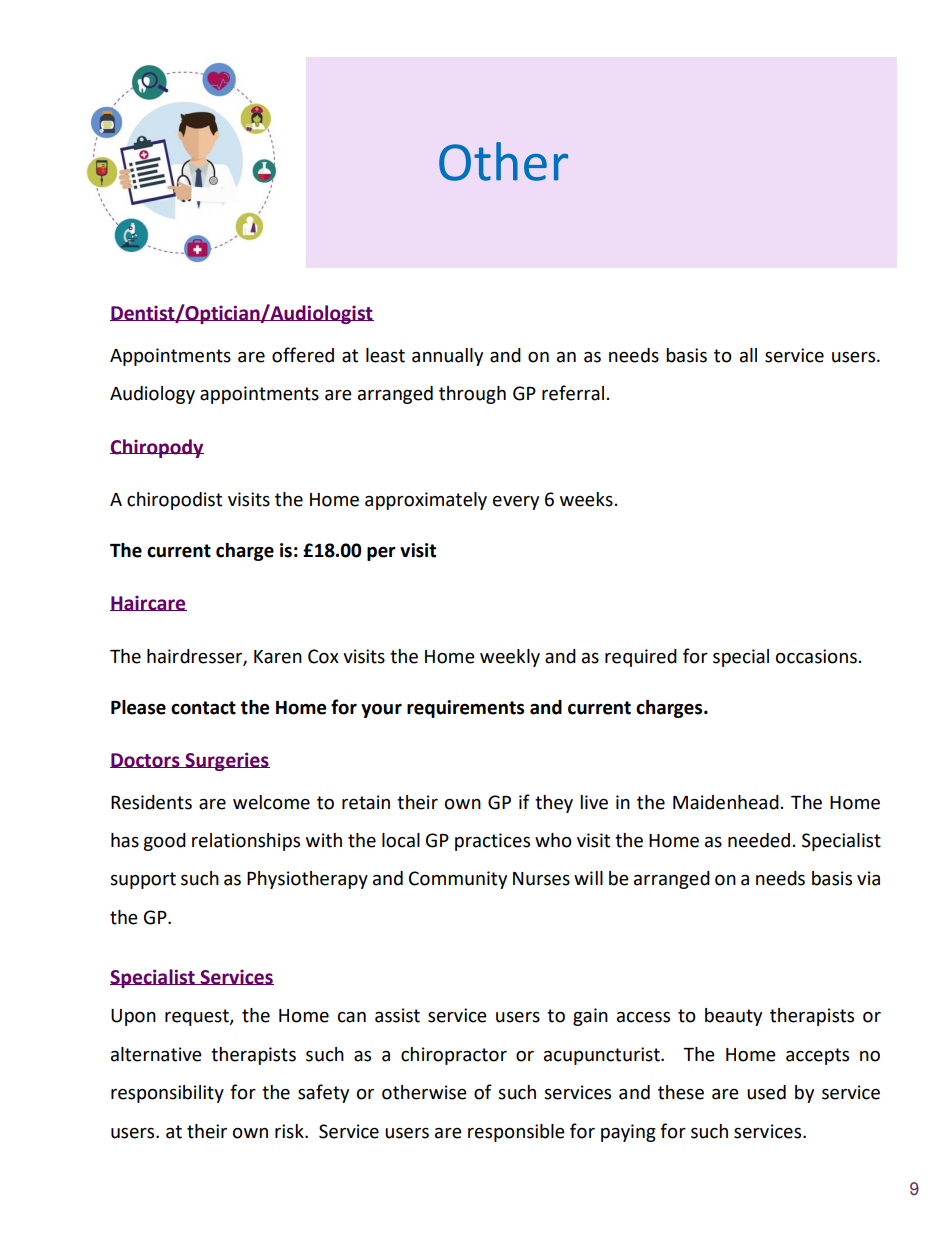 This screenshot has height=1233, width=952. I want to click on weekly, so click(510, 658).
